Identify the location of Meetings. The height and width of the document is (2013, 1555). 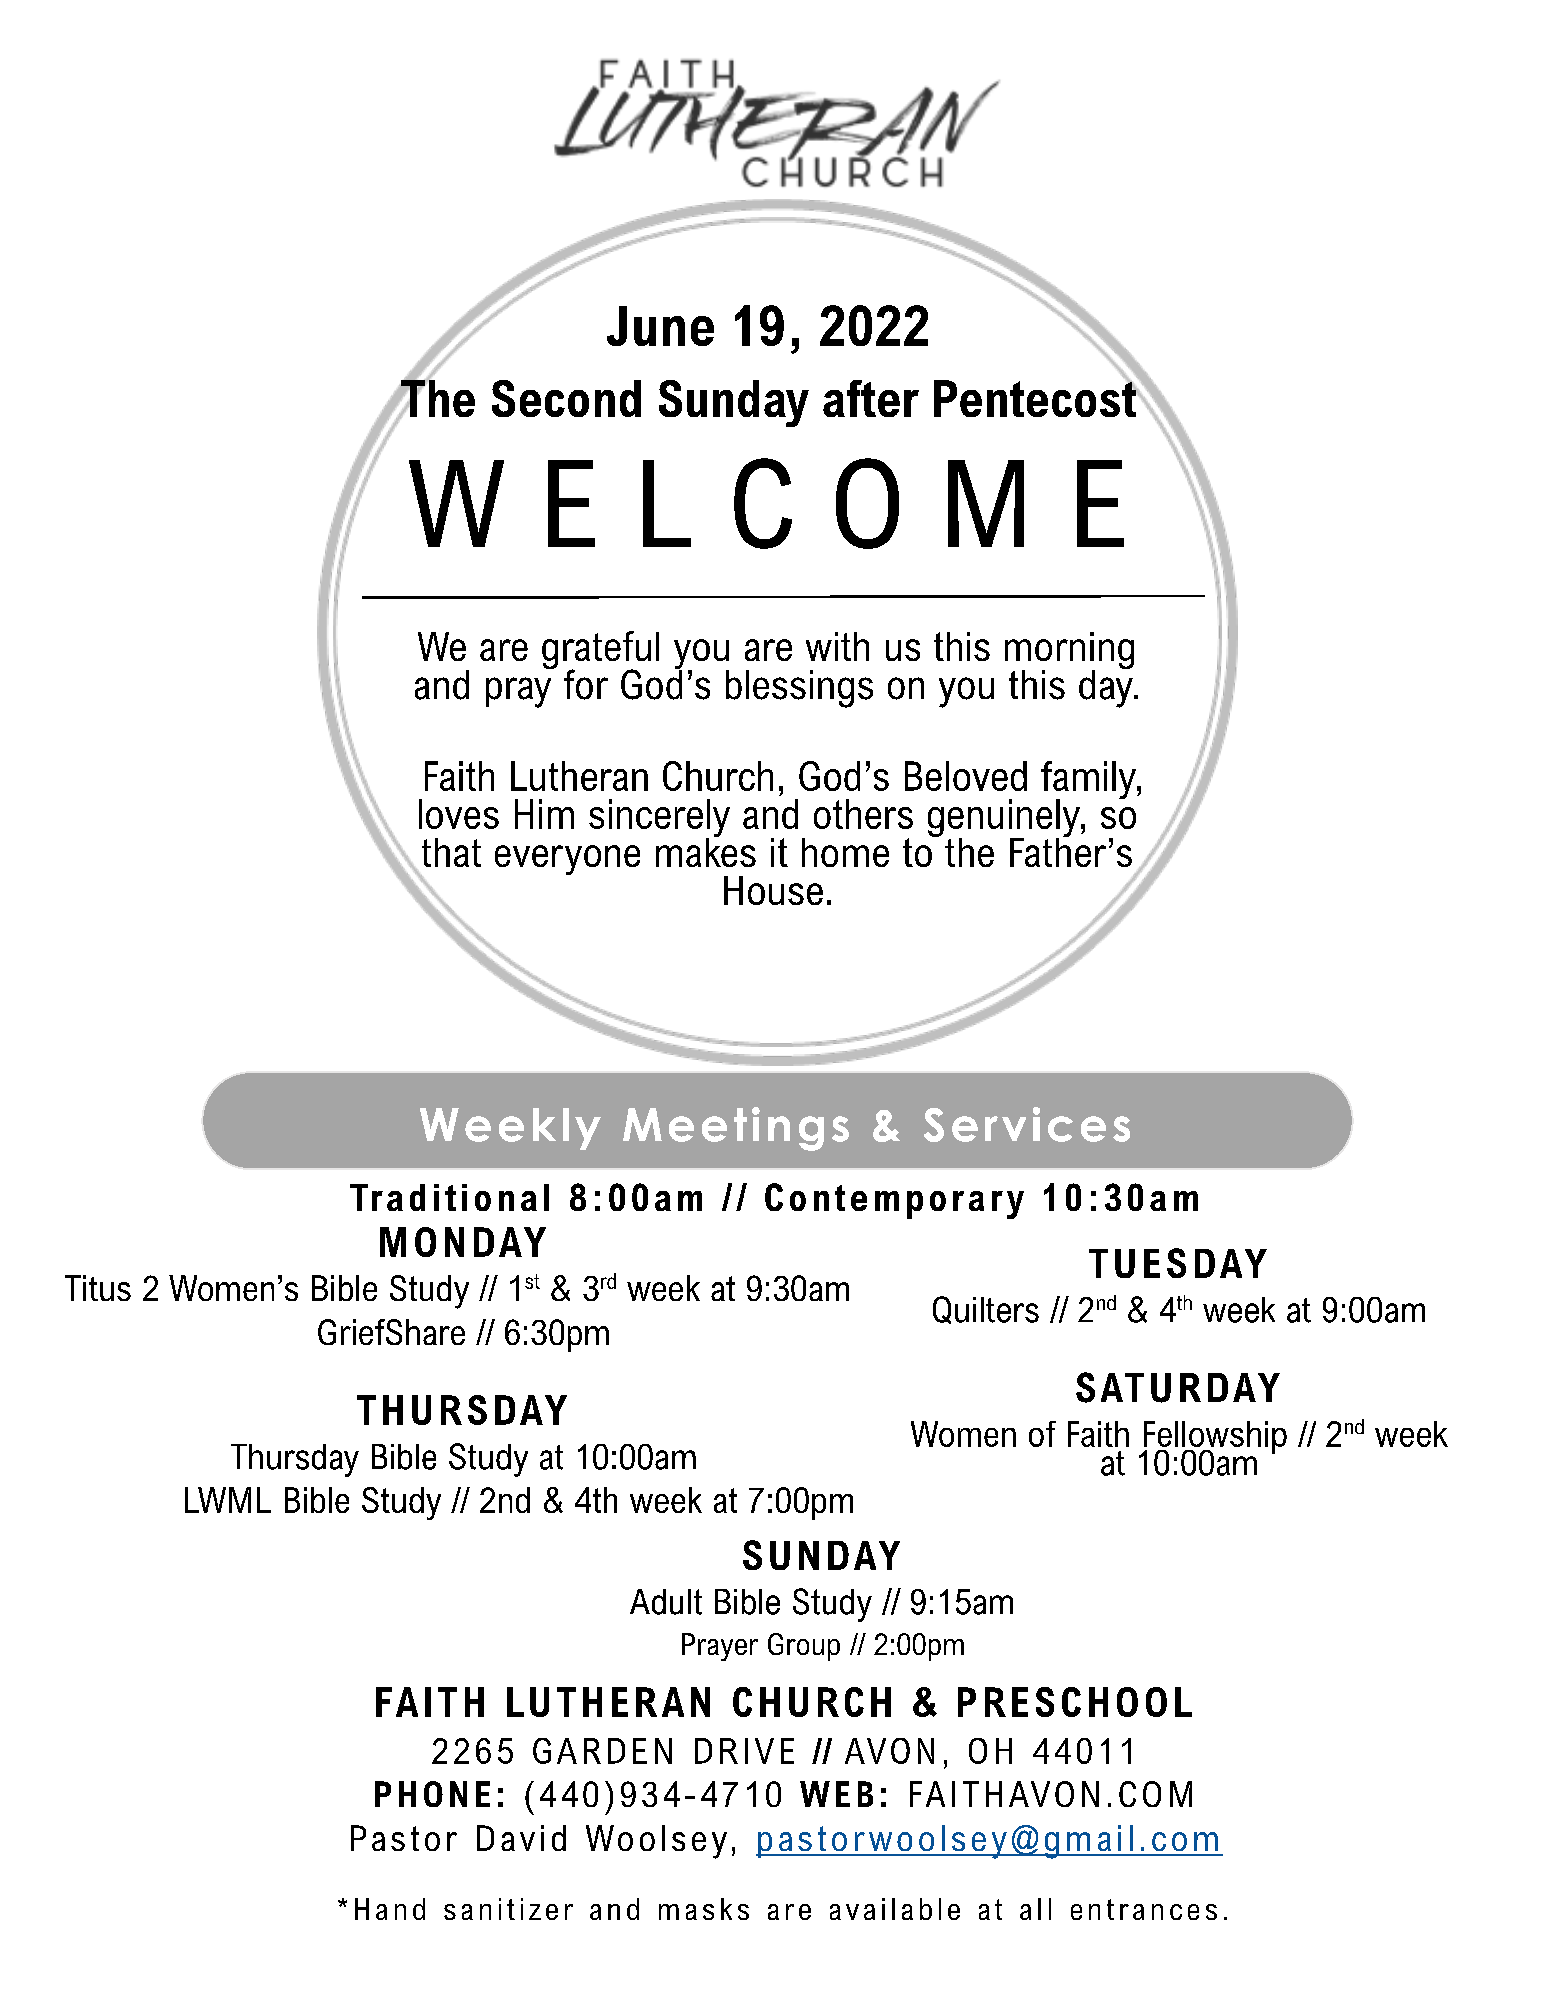
(736, 1129).
